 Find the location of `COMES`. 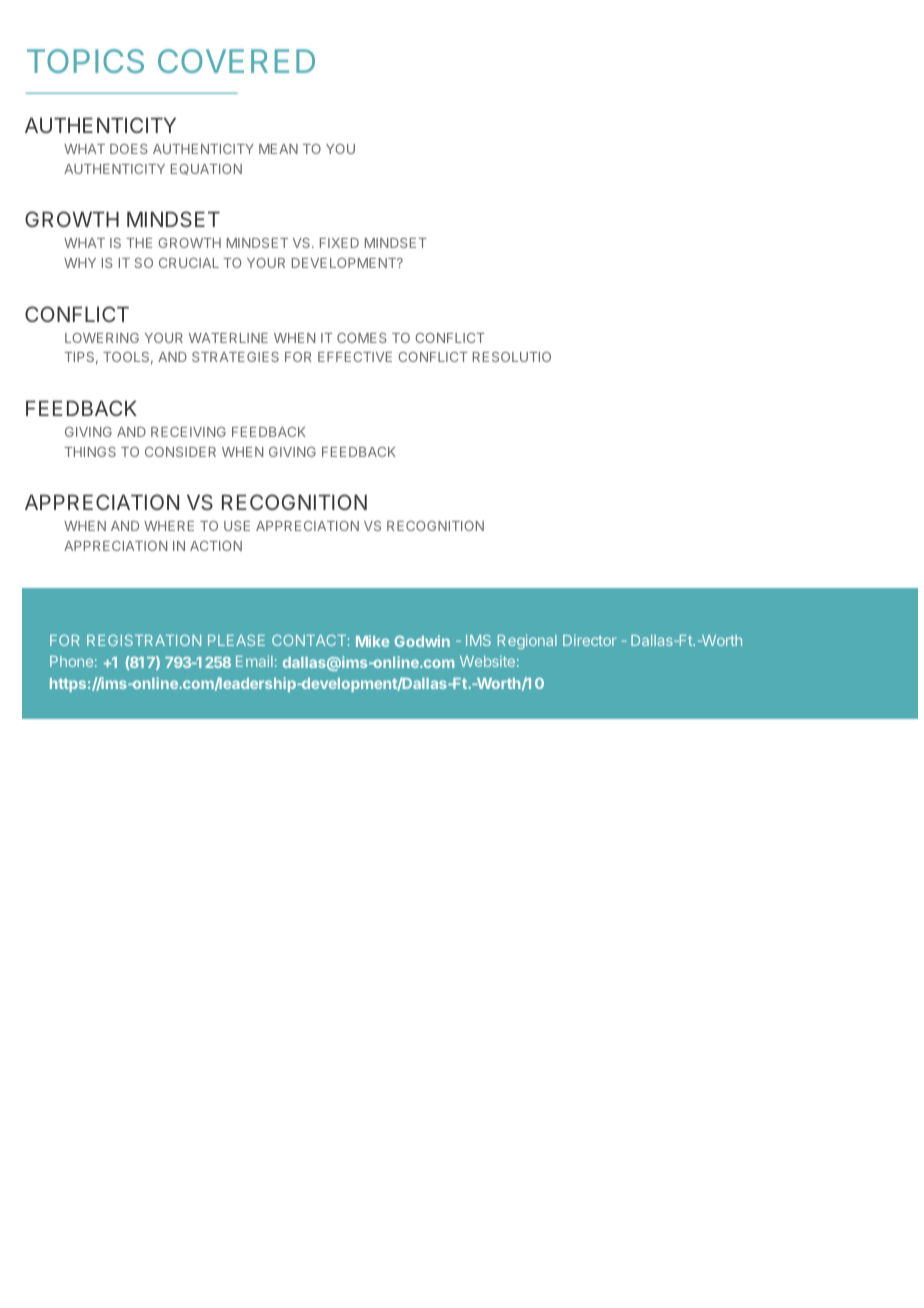

COMES is located at coordinates (362, 338).
